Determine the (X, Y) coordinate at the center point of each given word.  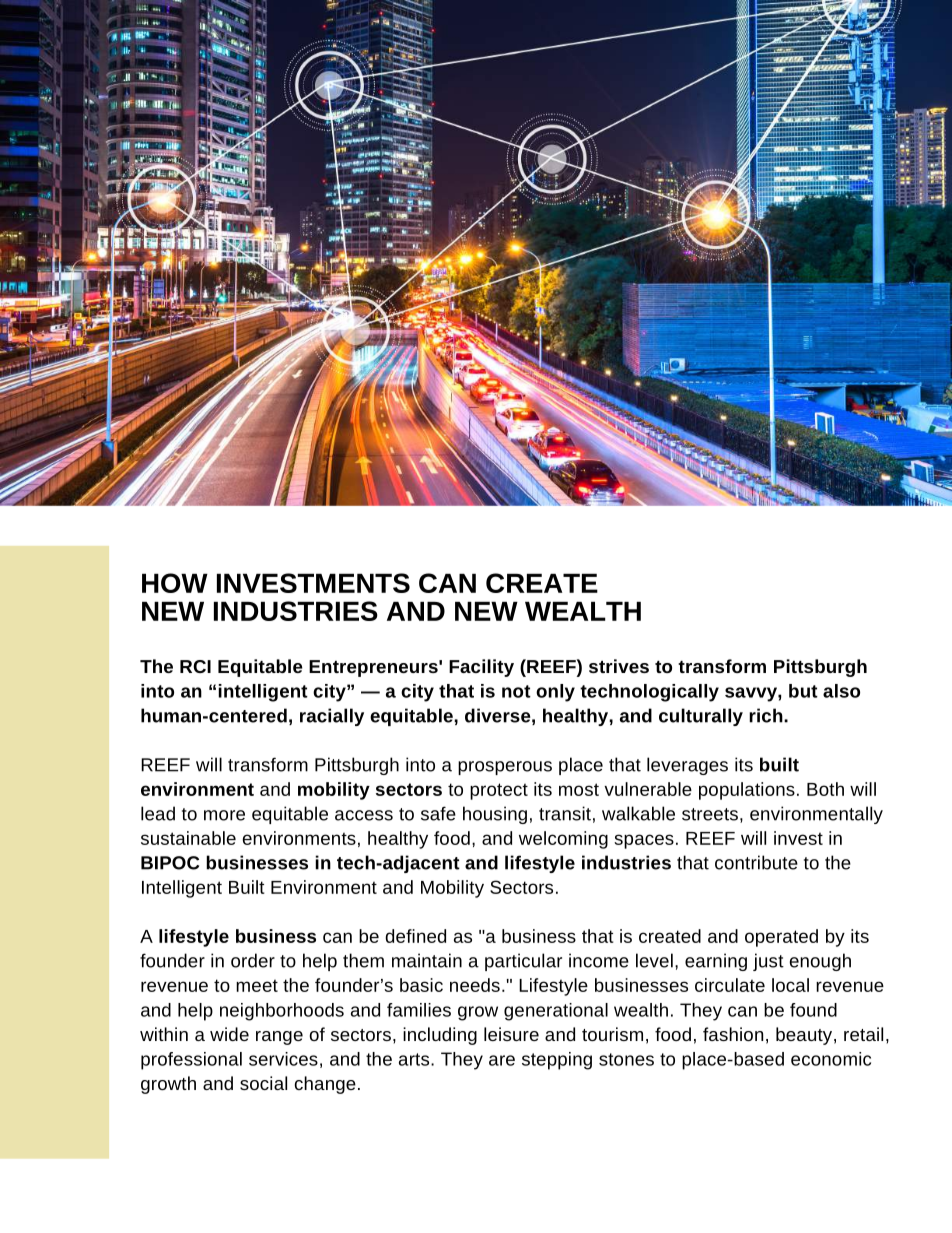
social (263, 1083)
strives (619, 666)
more (224, 815)
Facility (481, 668)
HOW (175, 583)
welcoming (563, 840)
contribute (756, 862)
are (502, 1060)
